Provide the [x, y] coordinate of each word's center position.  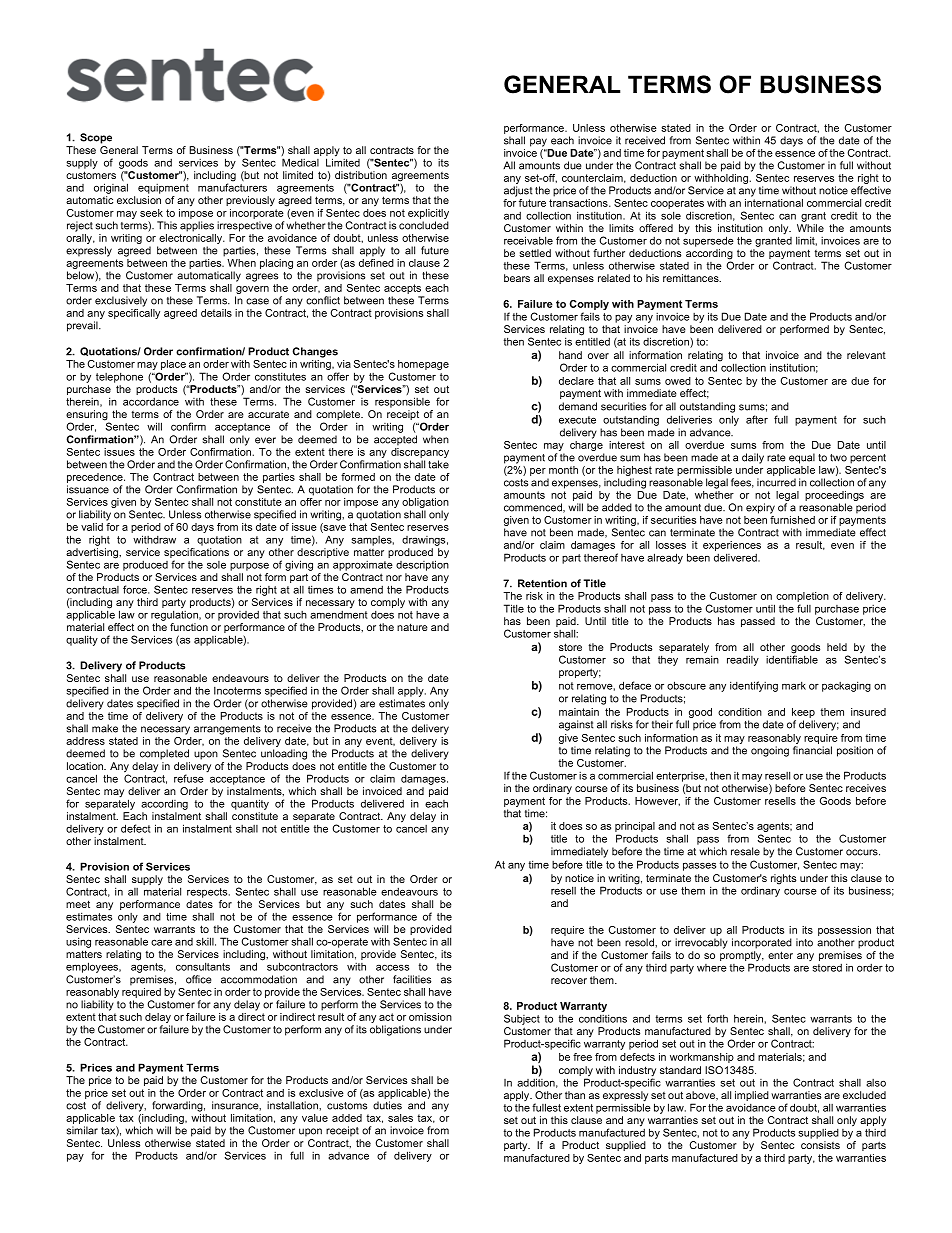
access [392, 967]
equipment [163, 189]
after [757, 419]
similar [82, 1130]
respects [208, 893]
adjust [518, 191]
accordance [151, 402]
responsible [402, 402]
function [189, 627]
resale [745, 851]
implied [752, 1097]
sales [400, 1118]
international [774, 203]
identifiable [792, 658]
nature [412, 627]
